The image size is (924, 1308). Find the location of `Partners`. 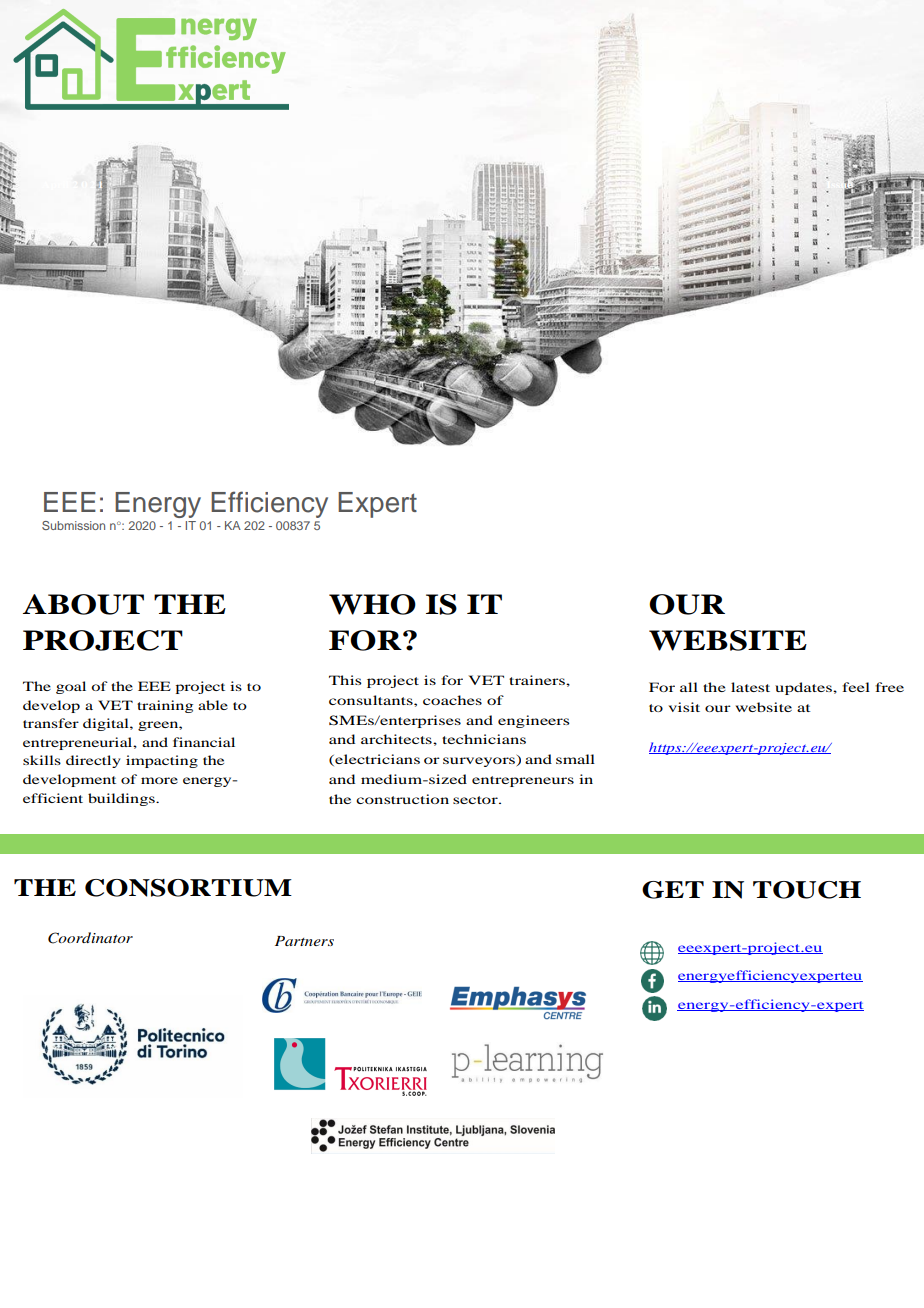

Partners is located at coordinates (304, 941).
